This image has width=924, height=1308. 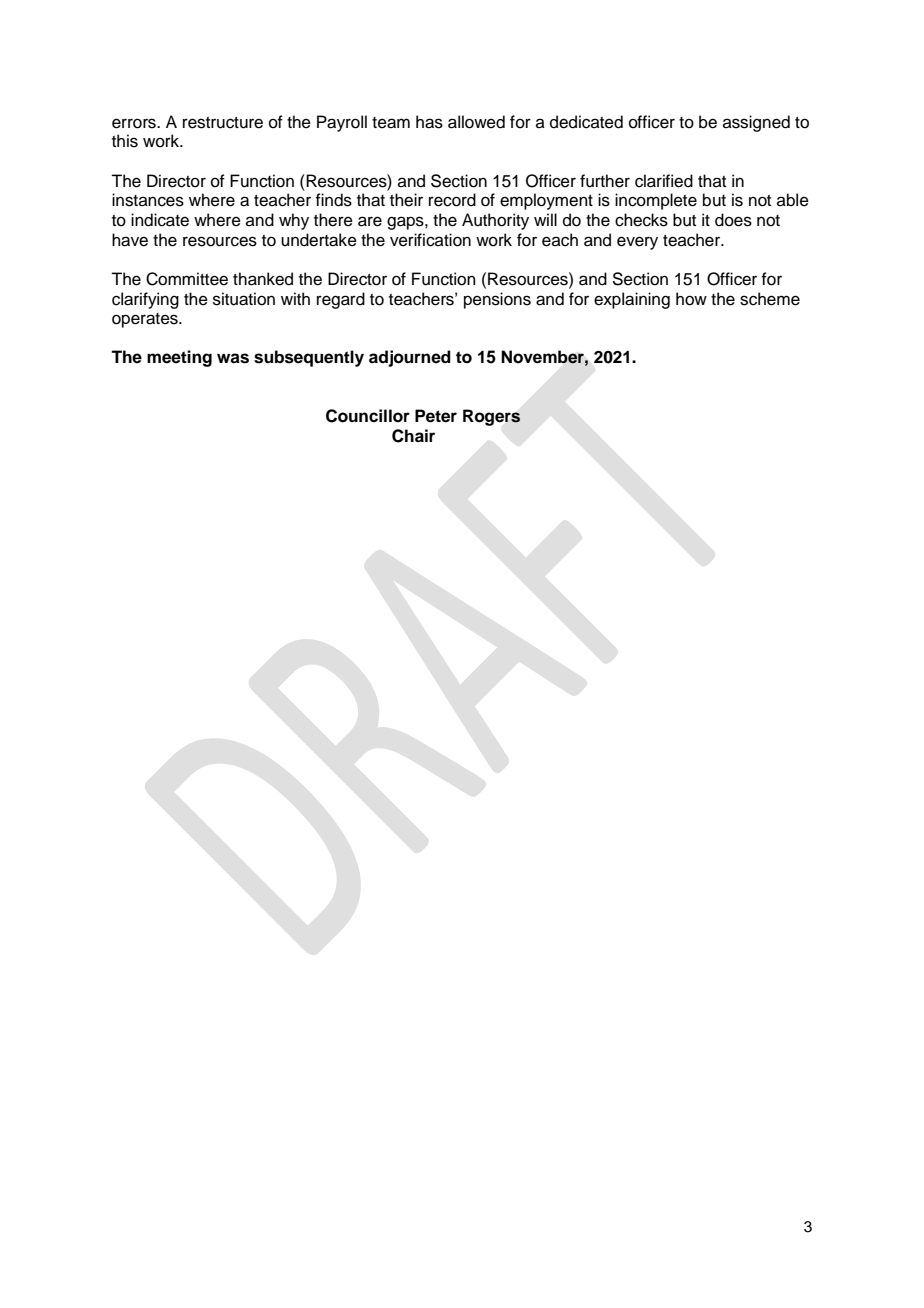 I want to click on explaining, so click(x=632, y=300).
